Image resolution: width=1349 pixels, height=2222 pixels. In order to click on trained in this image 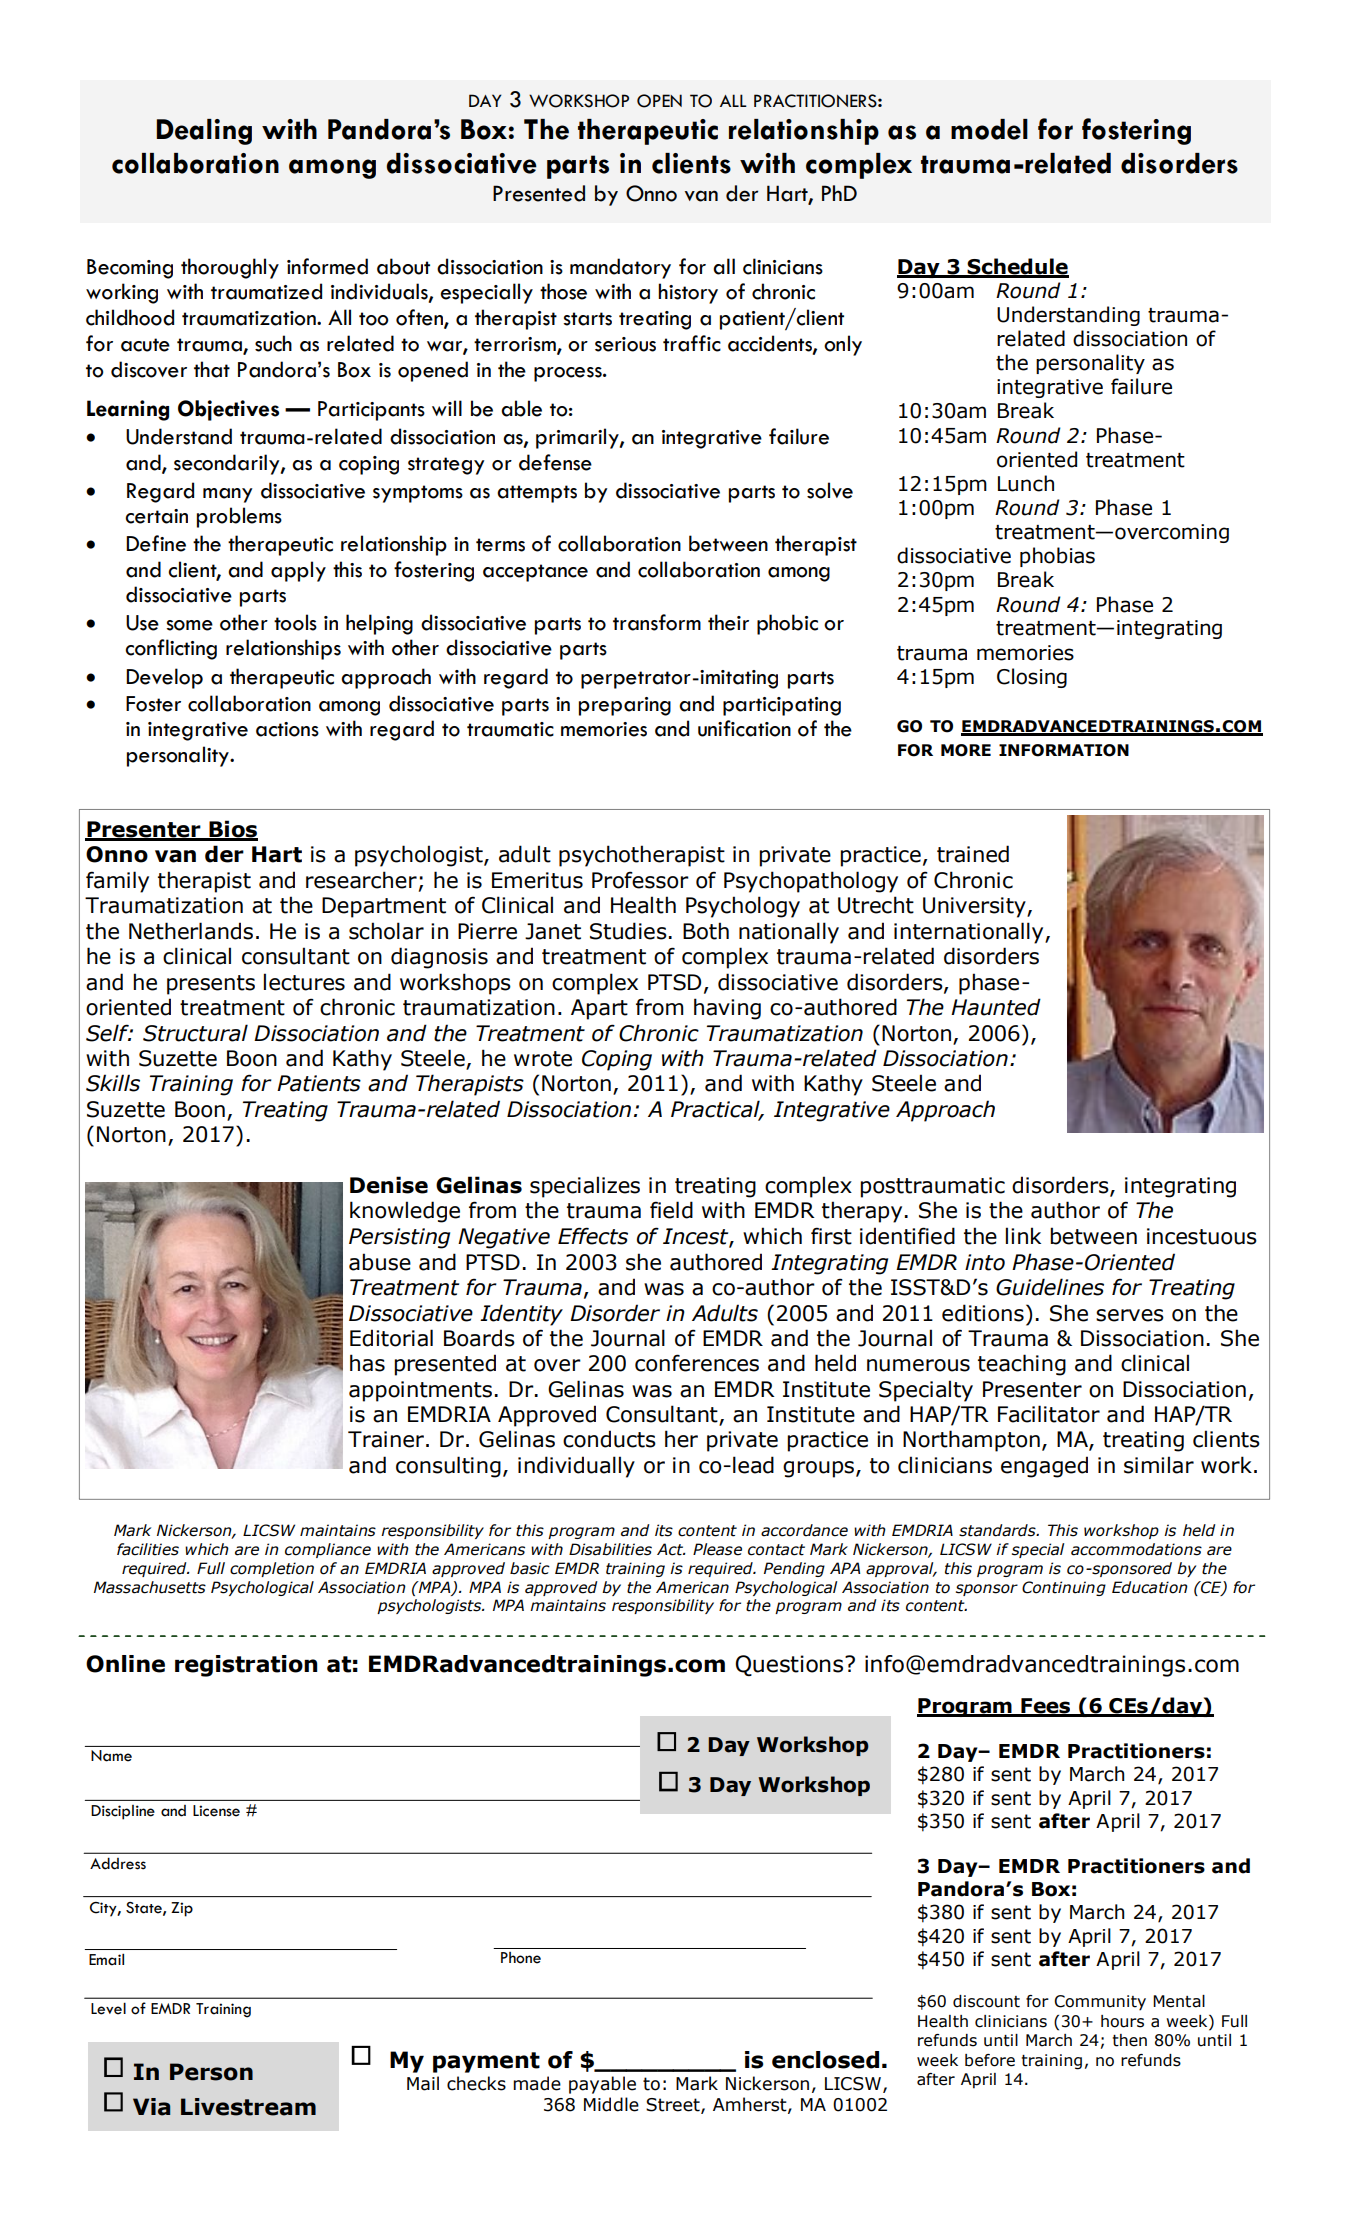, I will do `click(973, 854)`.
